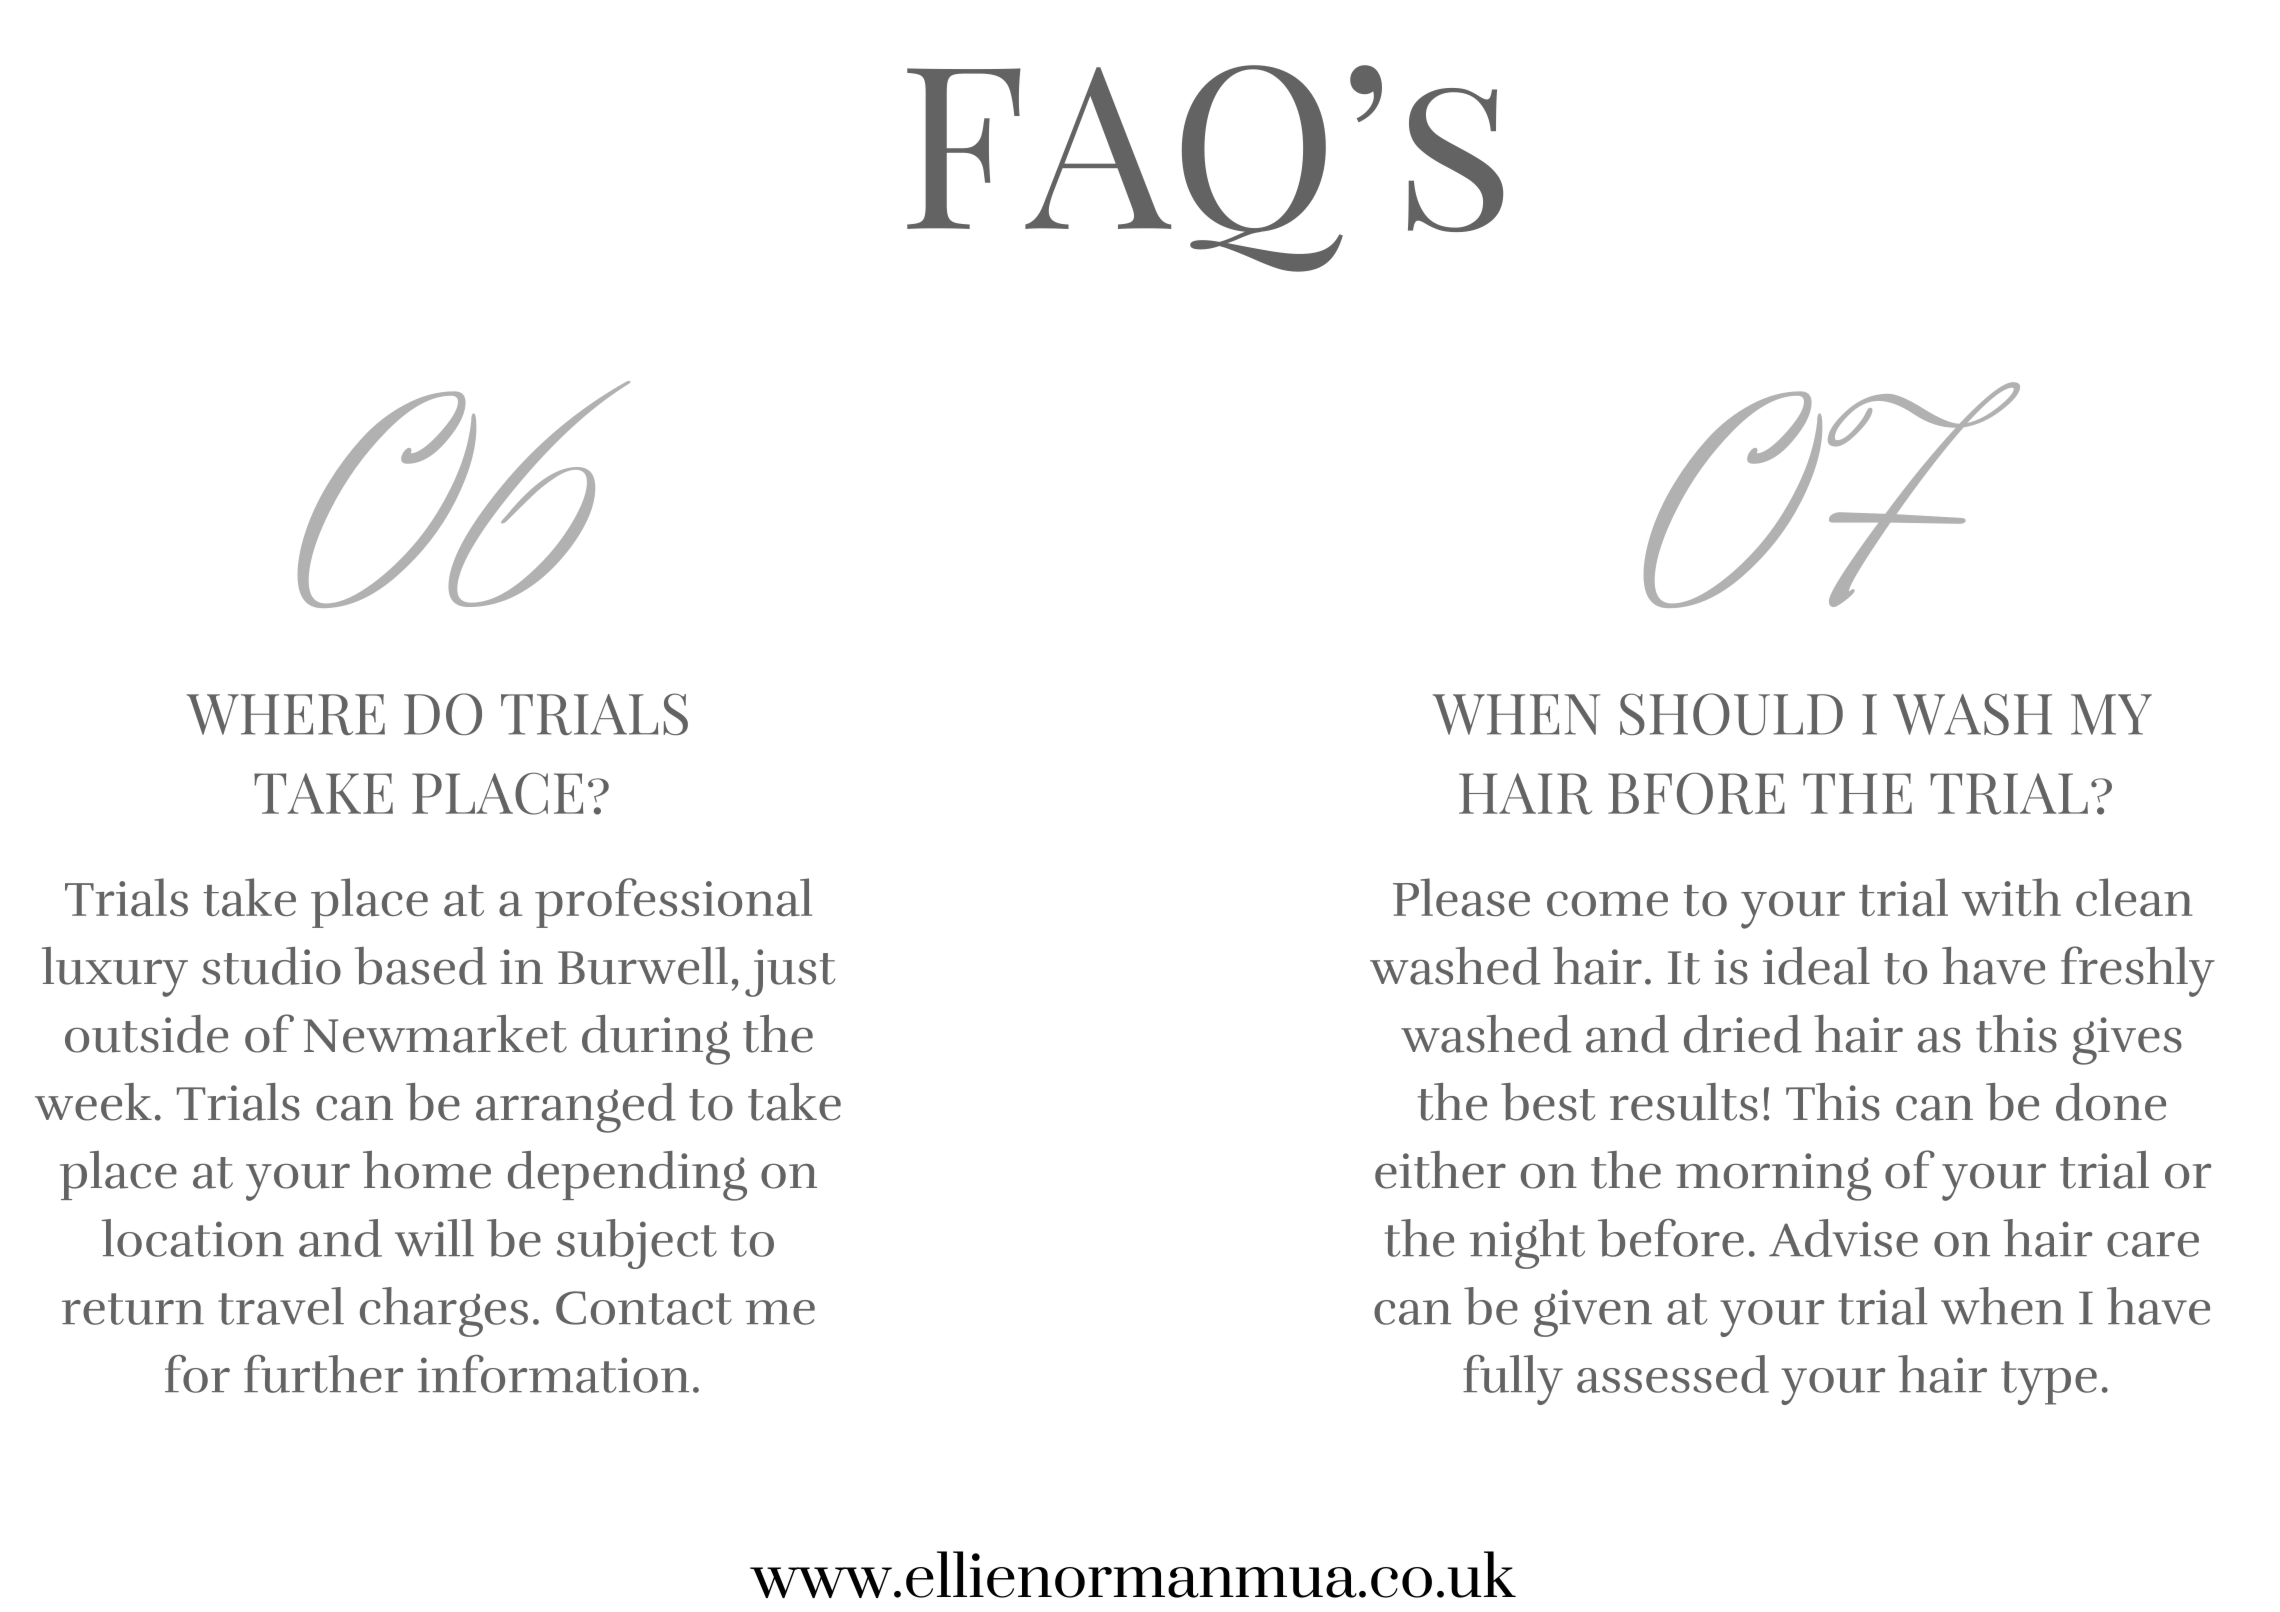  I want to click on with, so click(2011, 897).
